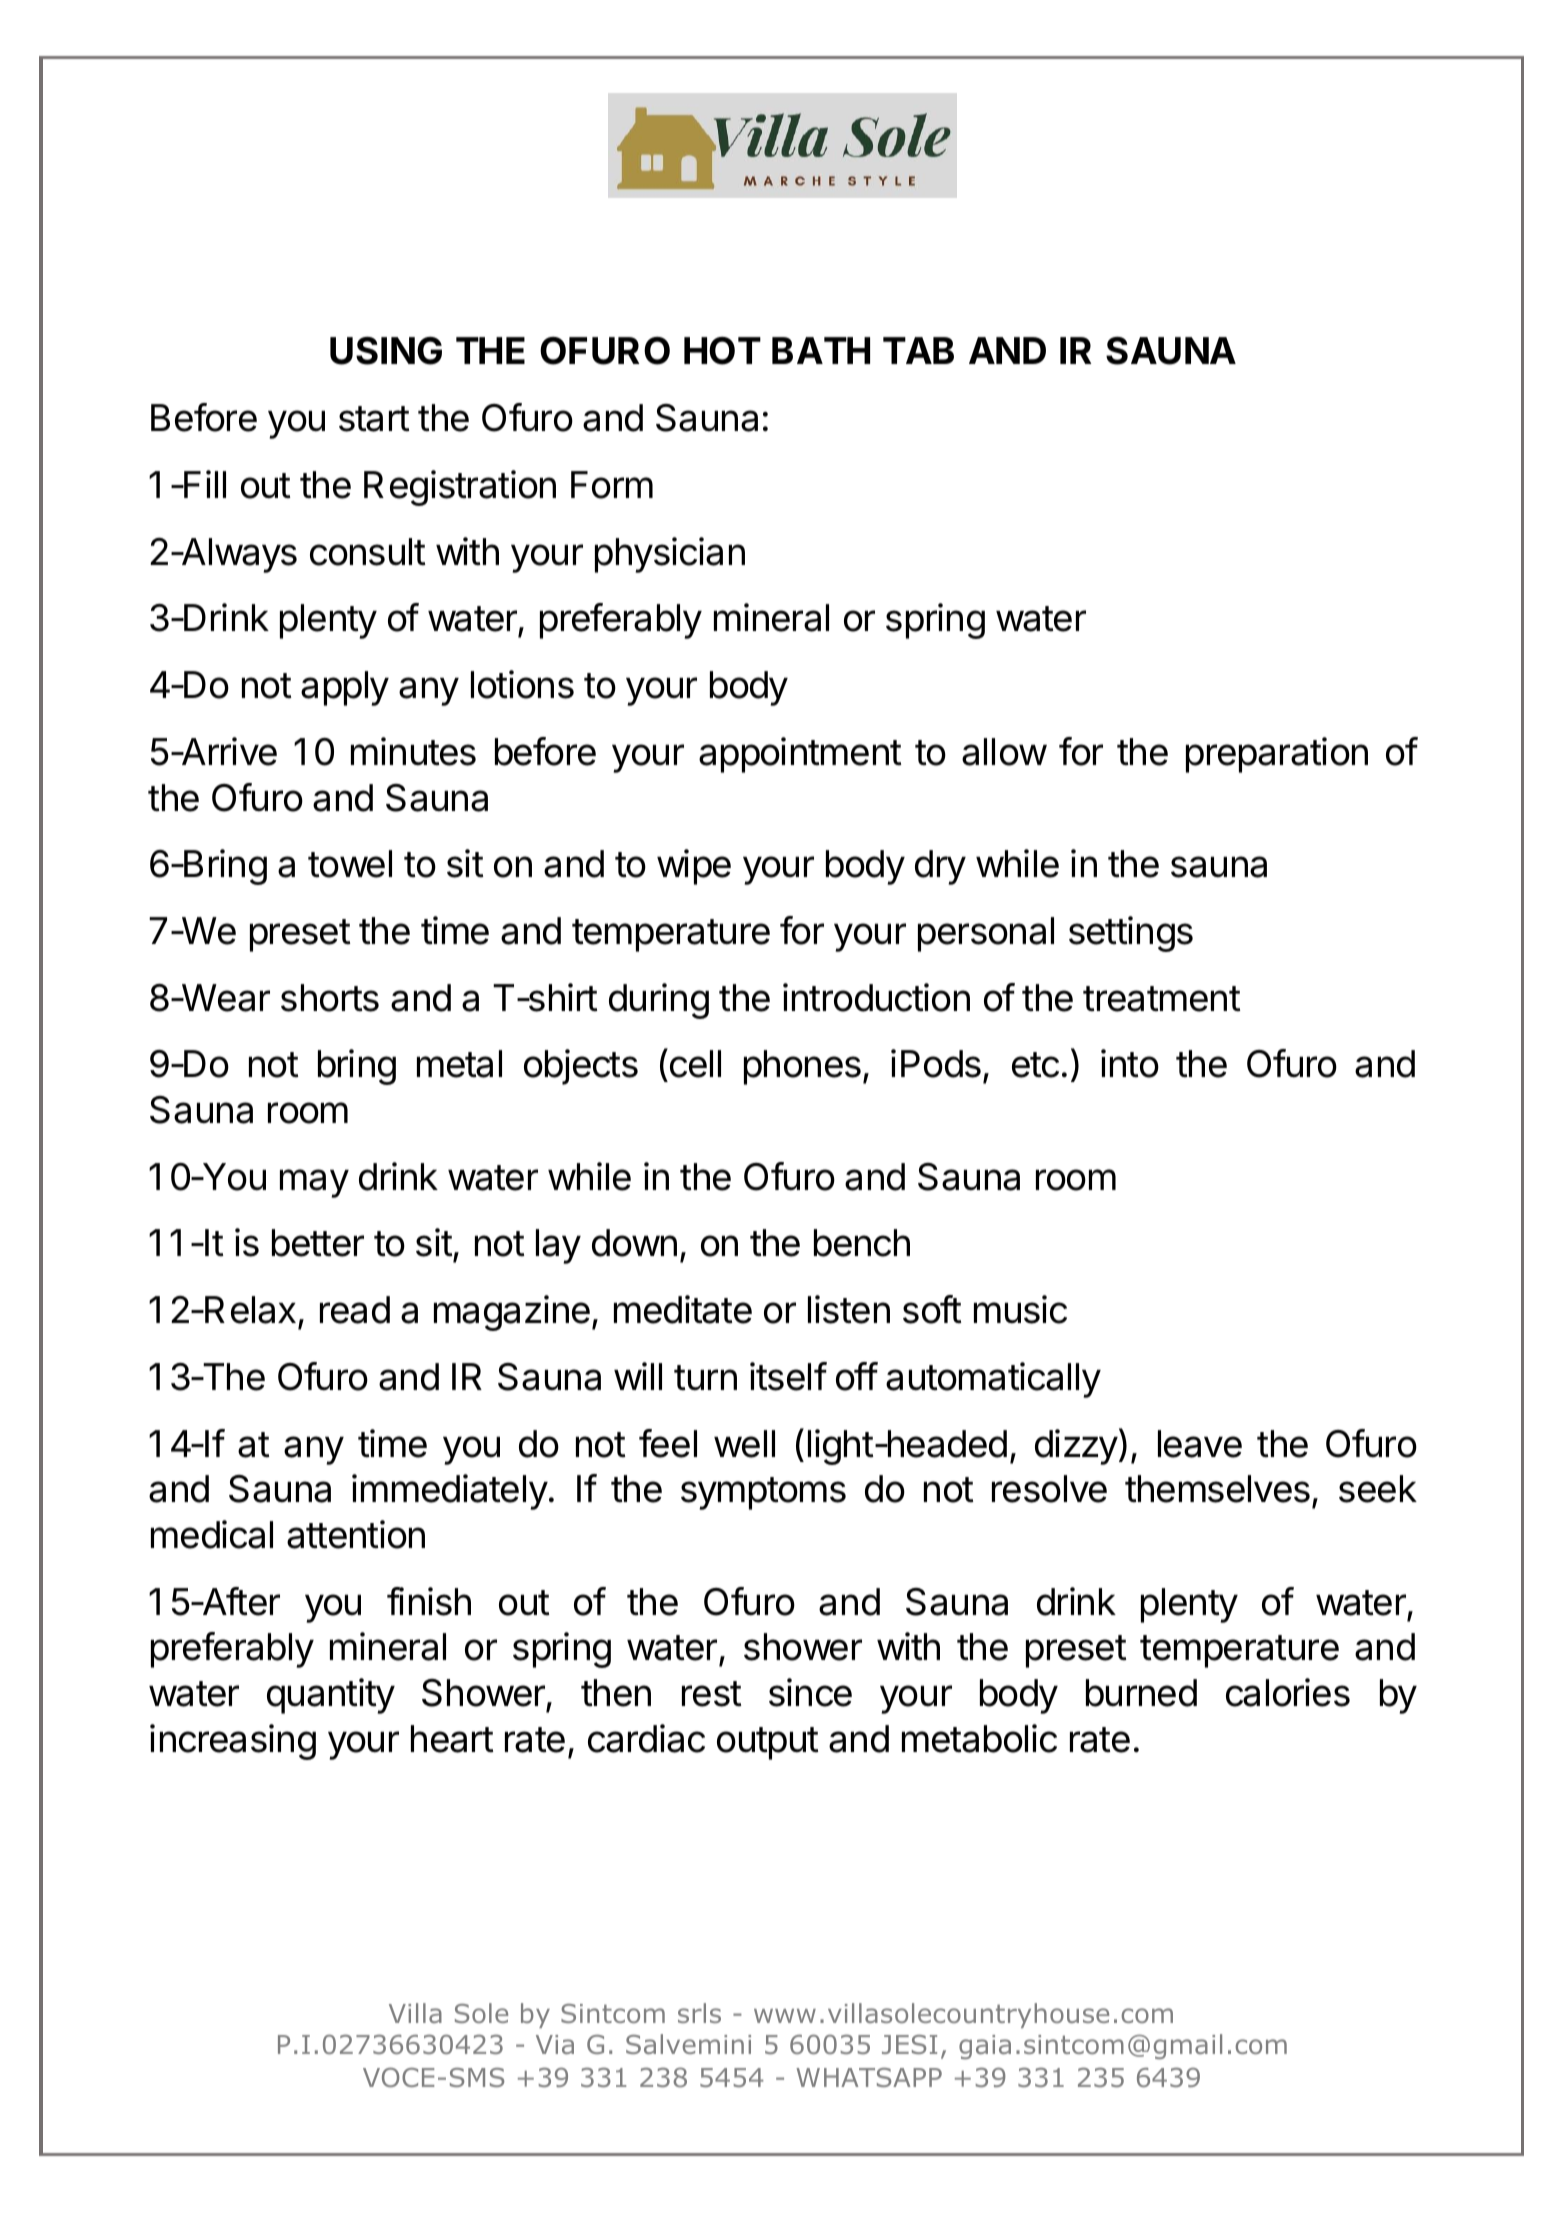 The height and width of the screenshot is (2213, 1565). I want to click on Via, so click(555, 2044).
